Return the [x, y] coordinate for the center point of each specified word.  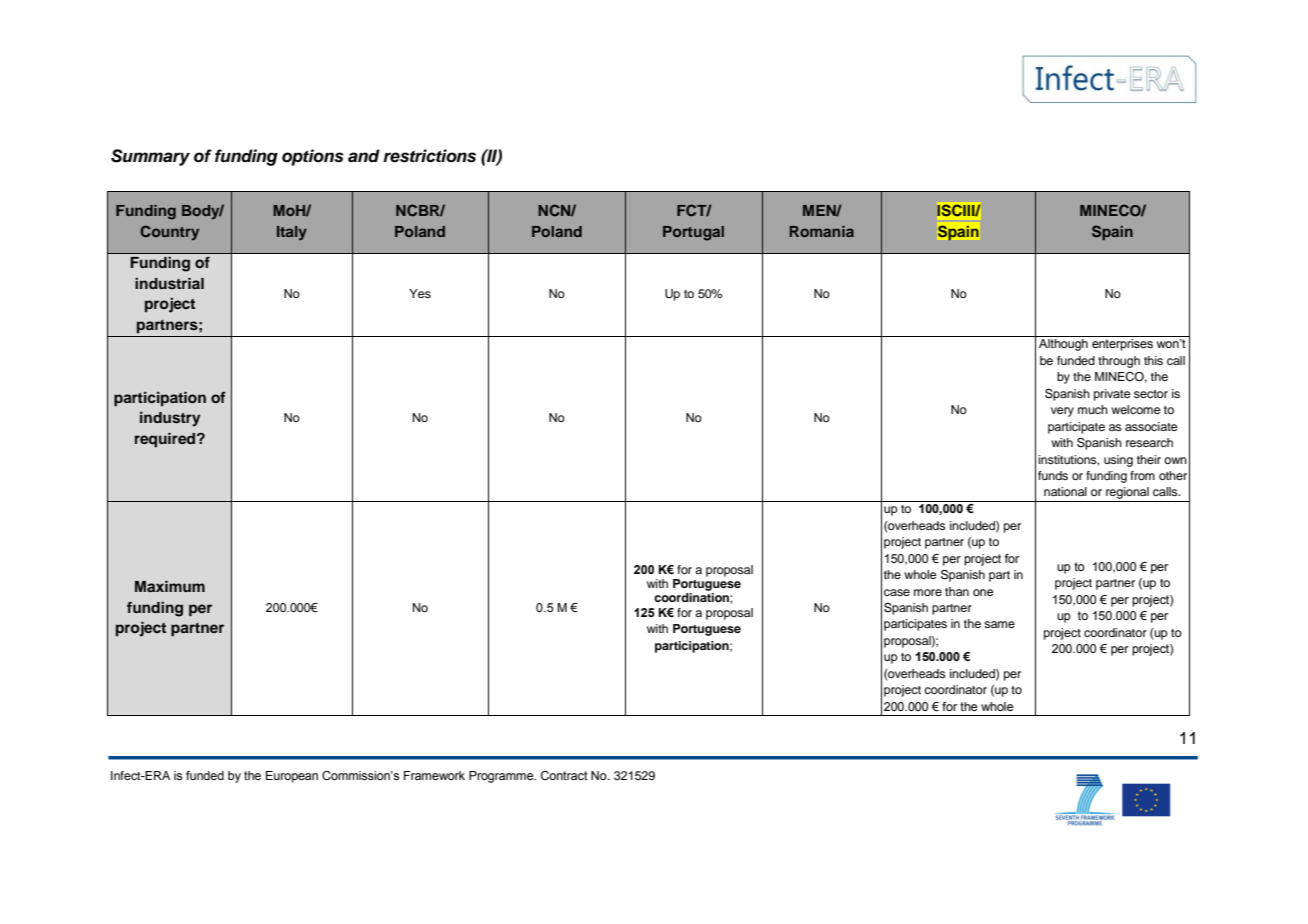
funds [1053, 475]
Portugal [693, 233]
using [1118, 461]
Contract [564, 775]
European [292, 777]
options [313, 157]
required [166, 440]
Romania [822, 231]
